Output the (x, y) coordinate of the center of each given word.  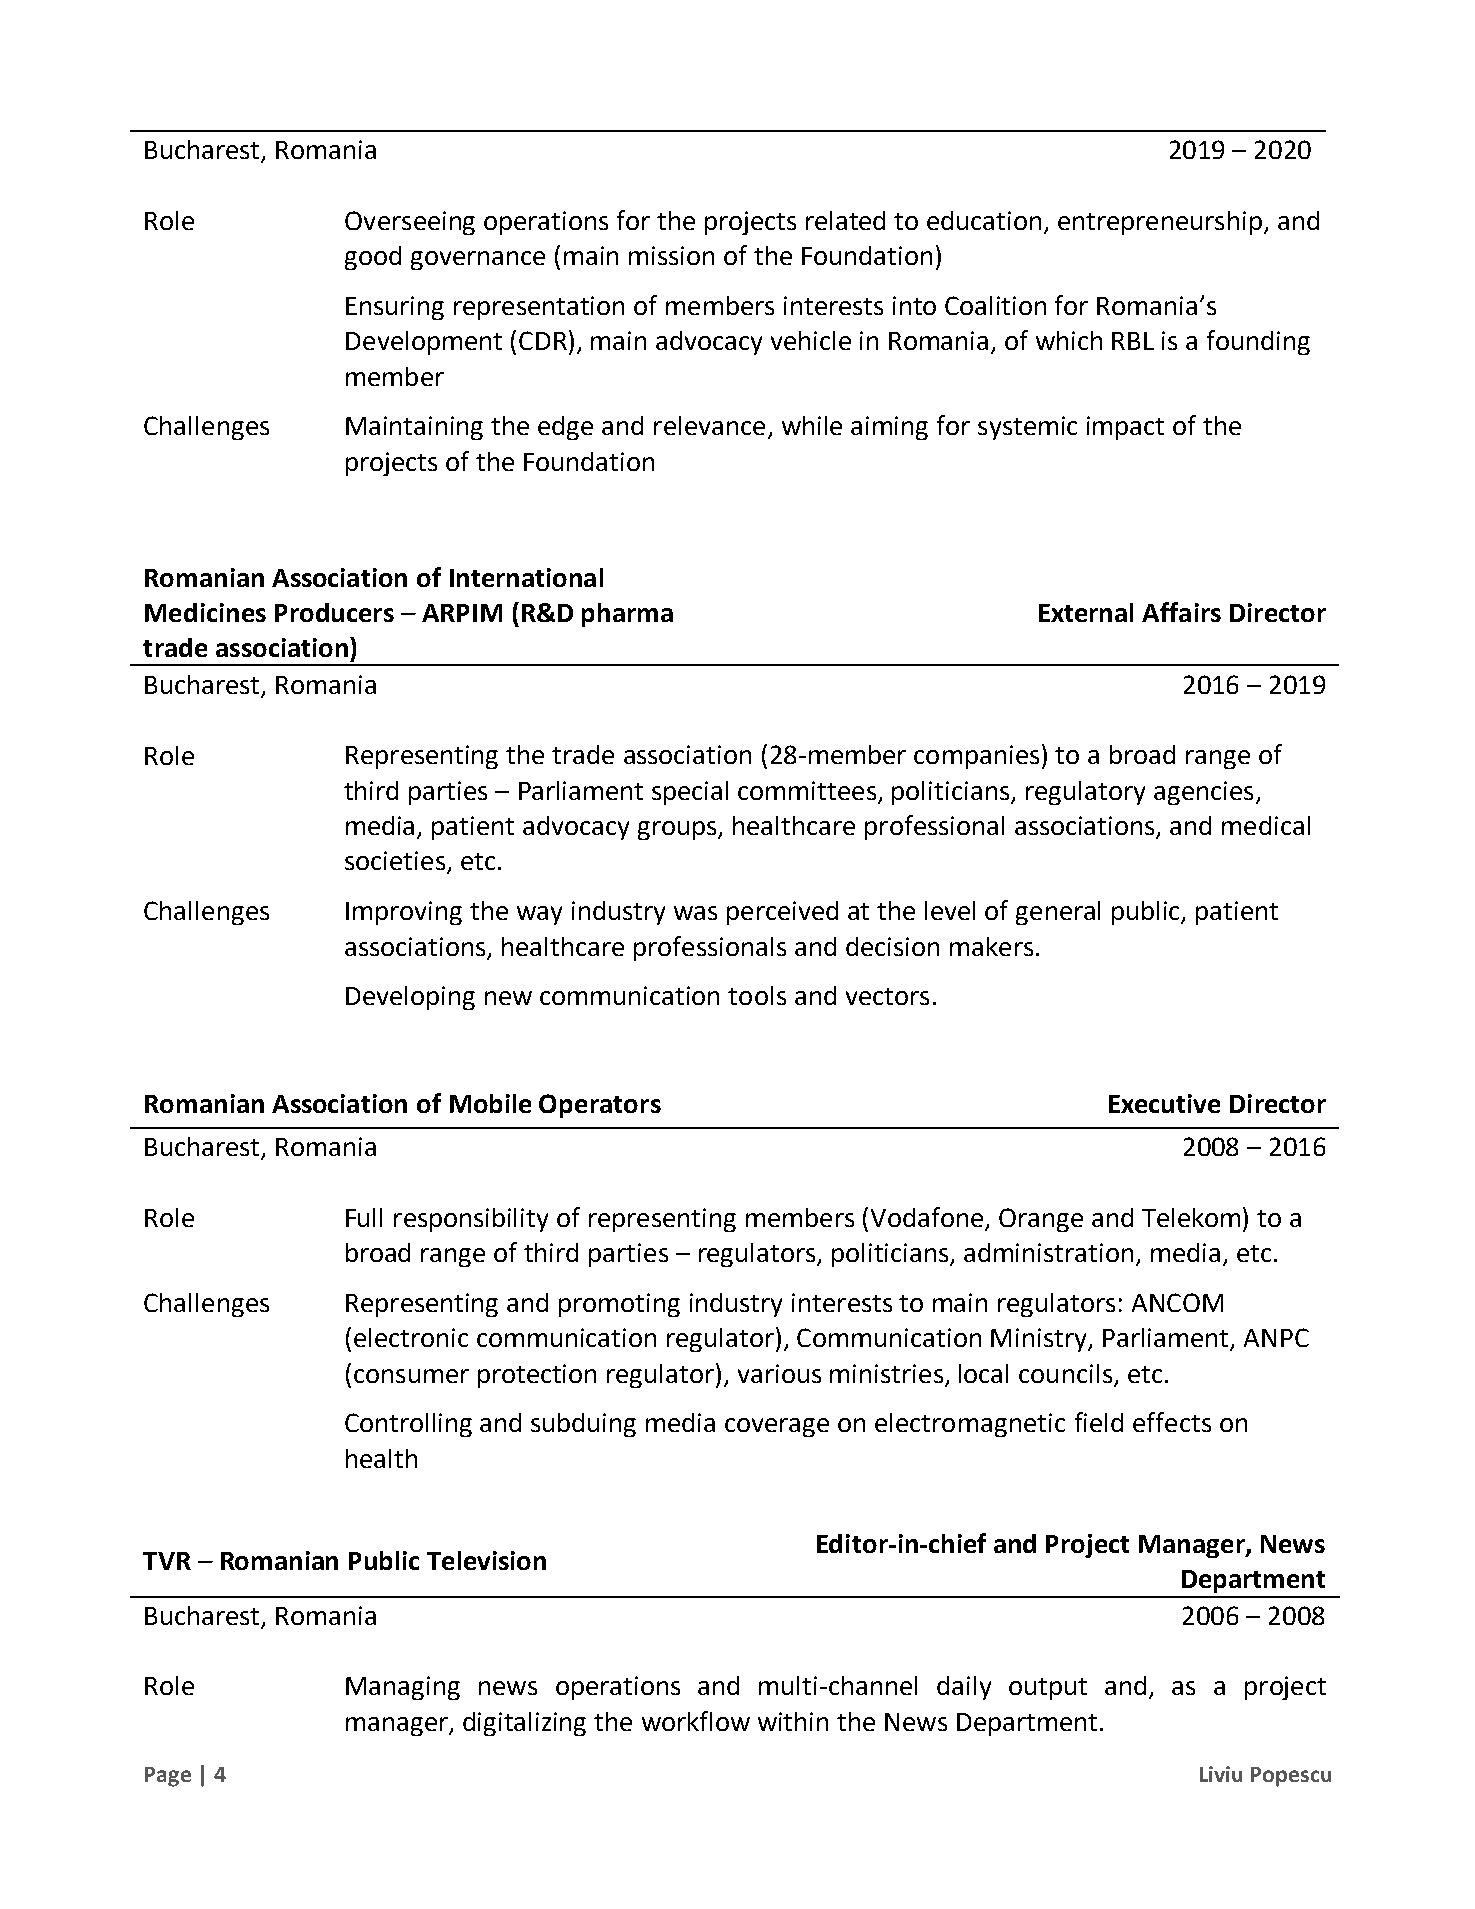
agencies (1203, 793)
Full (364, 1217)
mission (671, 255)
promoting (619, 1305)
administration (1048, 1252)
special (690, 793)
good (373, 258)
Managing (403, 1688)
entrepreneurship (1161, 223)
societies (395, 860)
